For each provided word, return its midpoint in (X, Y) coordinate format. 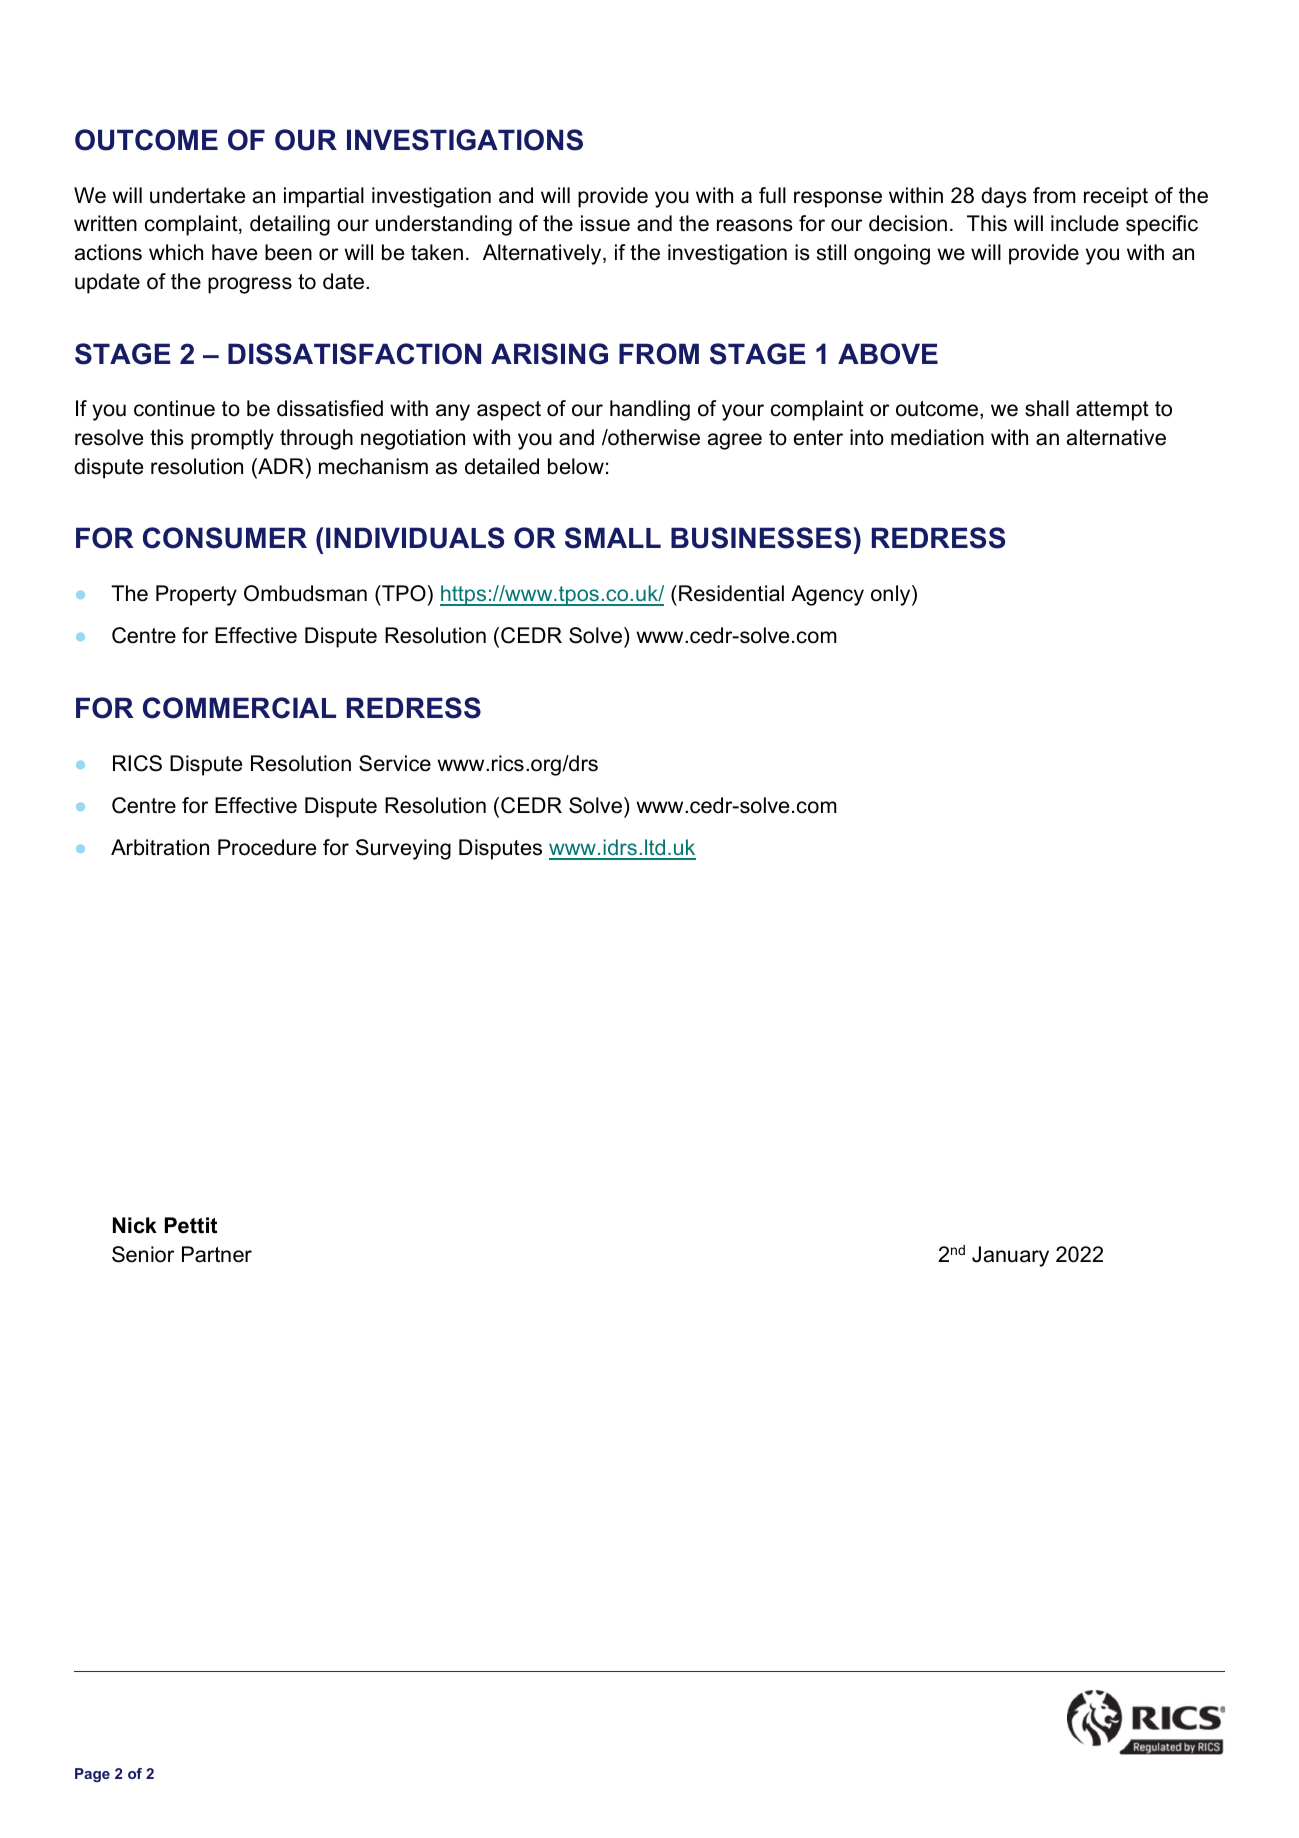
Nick (135, 1225)
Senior (143, 1254)
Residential (731, 593)
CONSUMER (225, 538)
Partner (217, 1254)
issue (605, 223)
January (1010, 1256)
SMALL (613, 538)
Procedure (267, 847)
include (1085, 223)
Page (92, 1775)
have (234, 252)
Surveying (403, 849)
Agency (827, 595)
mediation (937, 437)
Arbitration (160, 847)
